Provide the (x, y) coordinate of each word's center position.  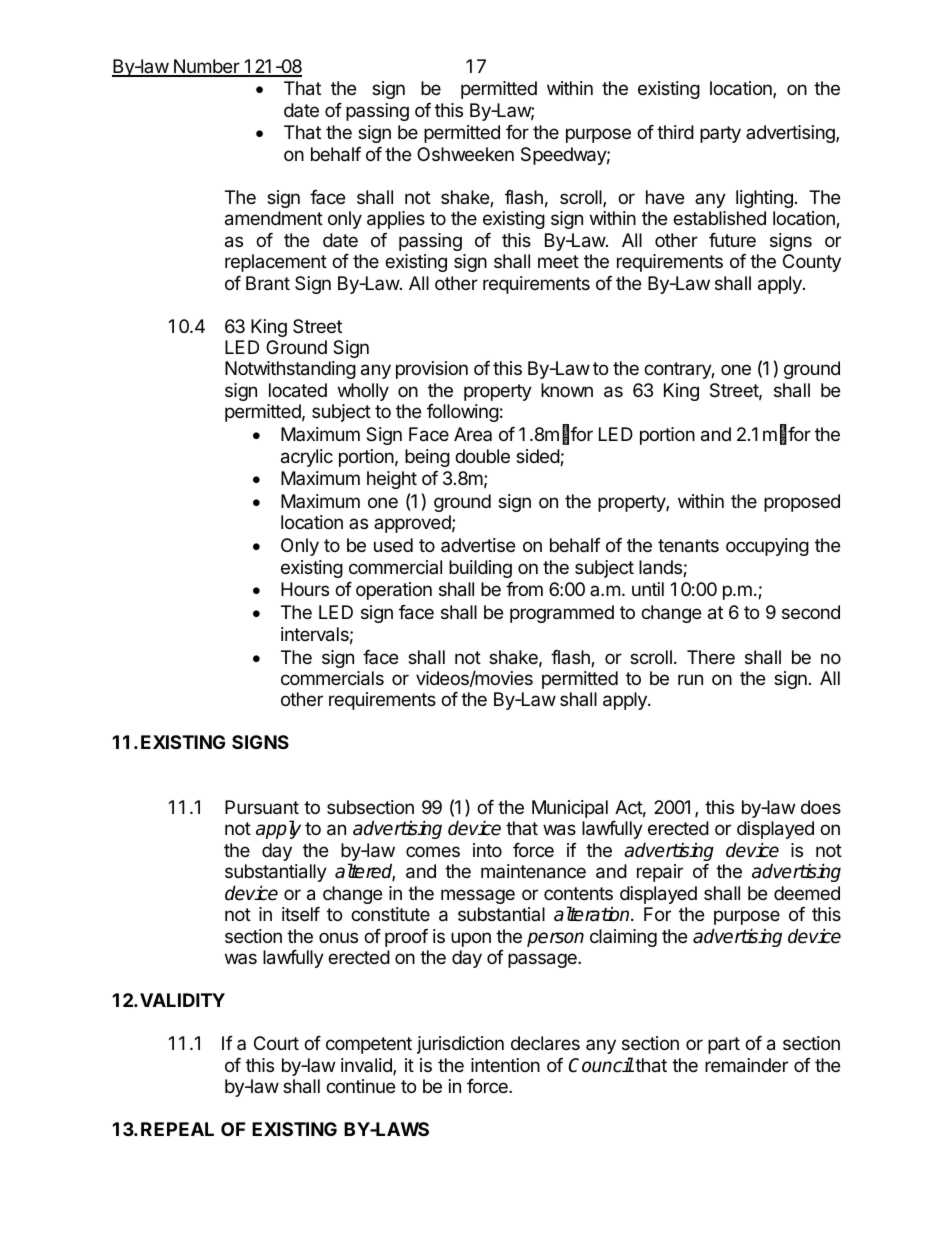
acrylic (307, 458)
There (711, 657)
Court (276, 1043)
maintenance (533, 871)
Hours (305, 589)
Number (206, 67)
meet (558, 261)
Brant (268, 283)
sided (538, 457)
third (675, 132)
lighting (764, 199)
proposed (802, 503)
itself (301, 914)
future (732, 240)
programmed (562, 614)
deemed (807, 893)
